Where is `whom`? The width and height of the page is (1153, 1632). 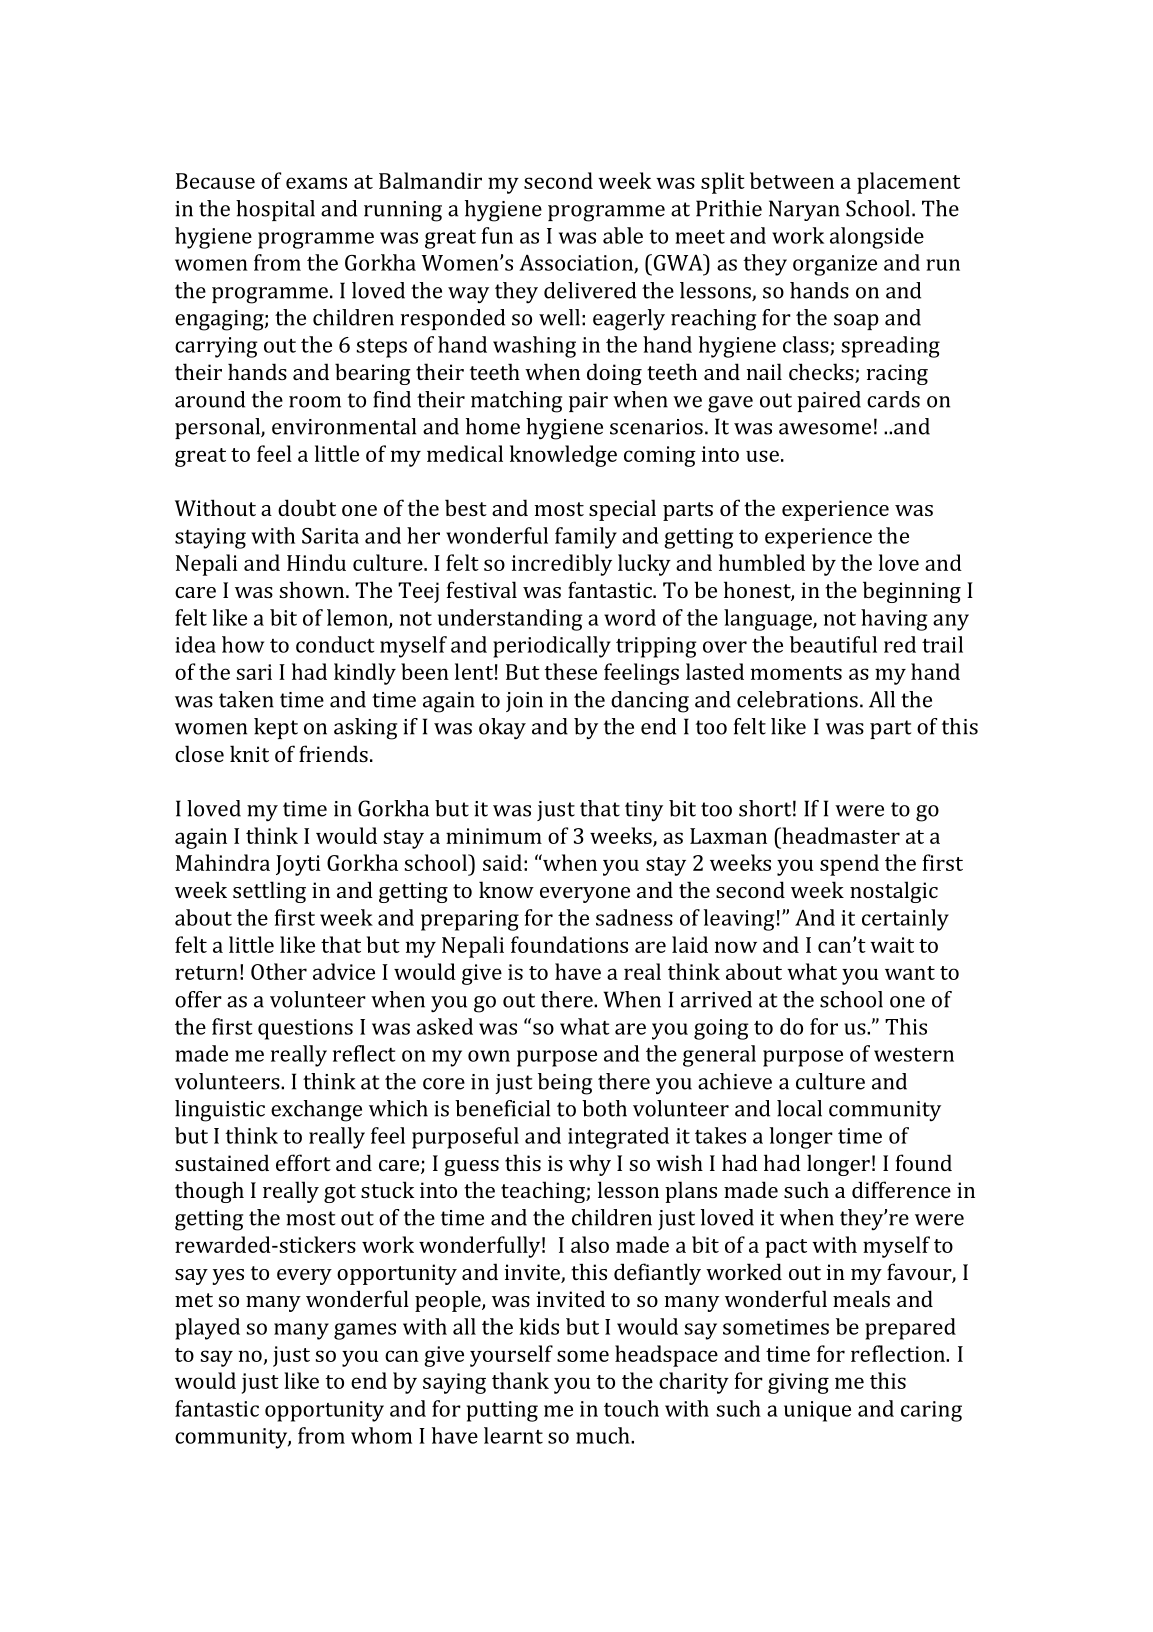 whom is located at coordinates (381, 1435).
